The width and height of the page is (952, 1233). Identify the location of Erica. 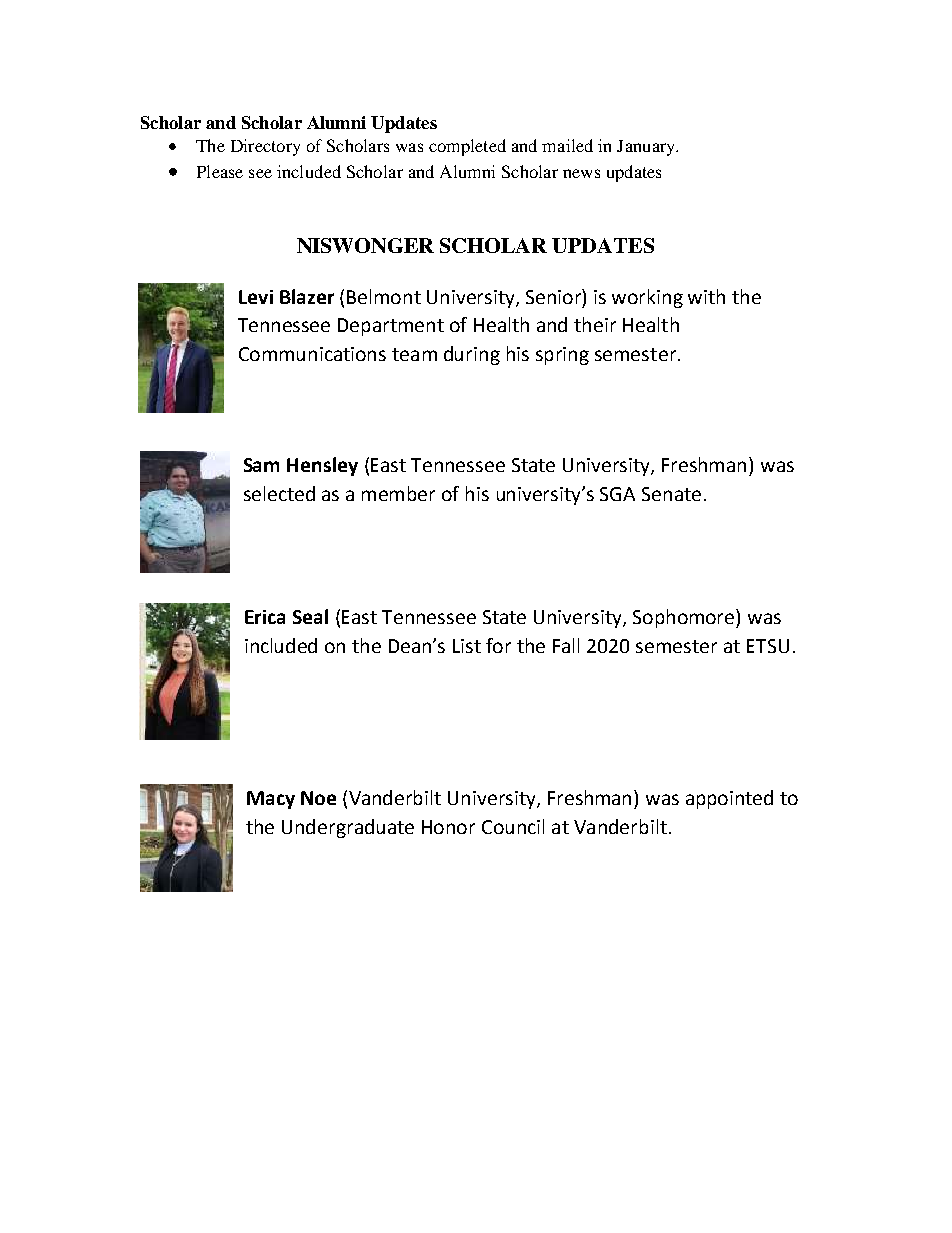
(265, 617).
